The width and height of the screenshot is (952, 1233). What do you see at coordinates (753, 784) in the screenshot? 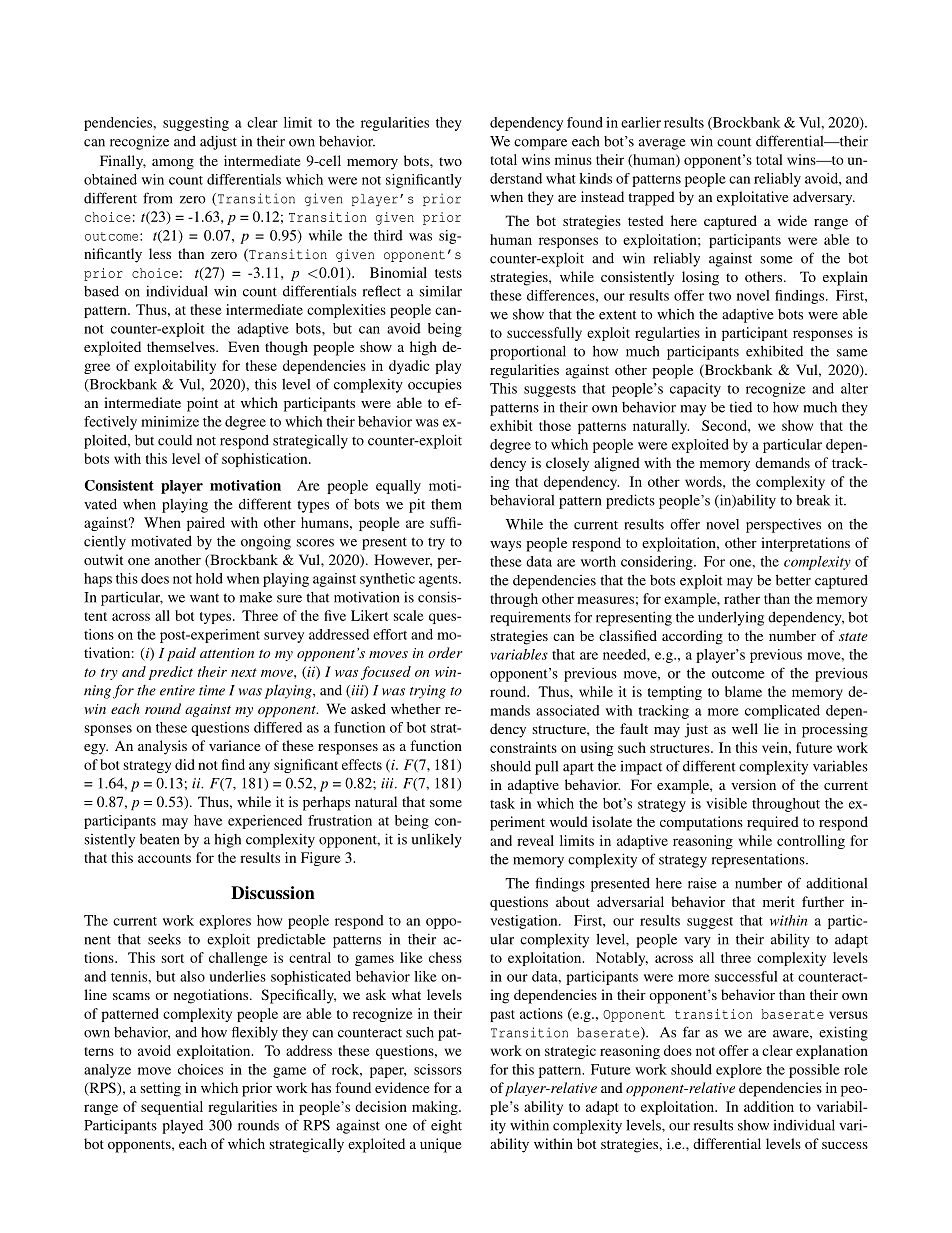
I see `version` at bounding box center [753, 784].
